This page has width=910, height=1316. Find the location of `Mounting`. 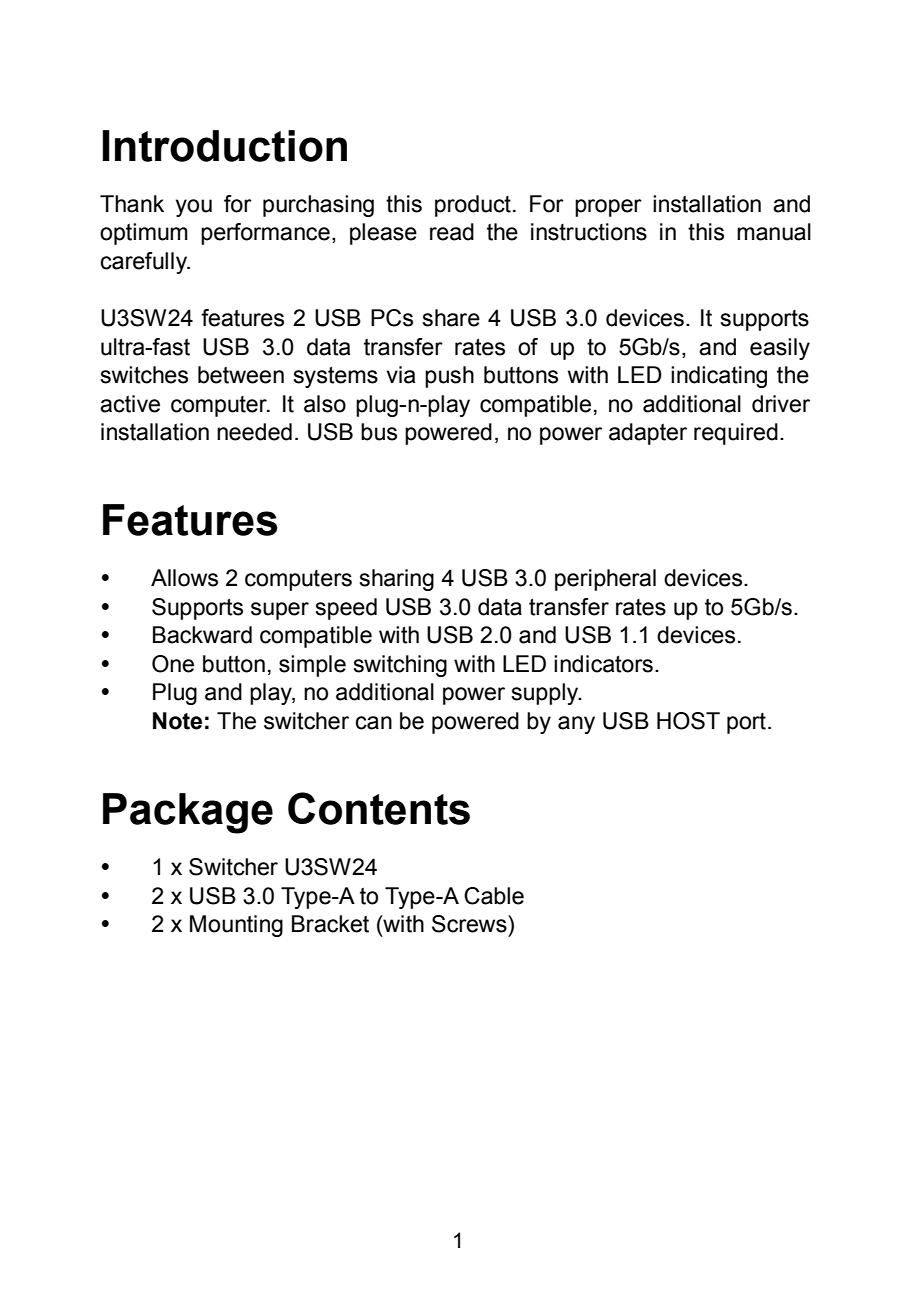

Mounting is located at coordinates (236, 926).
